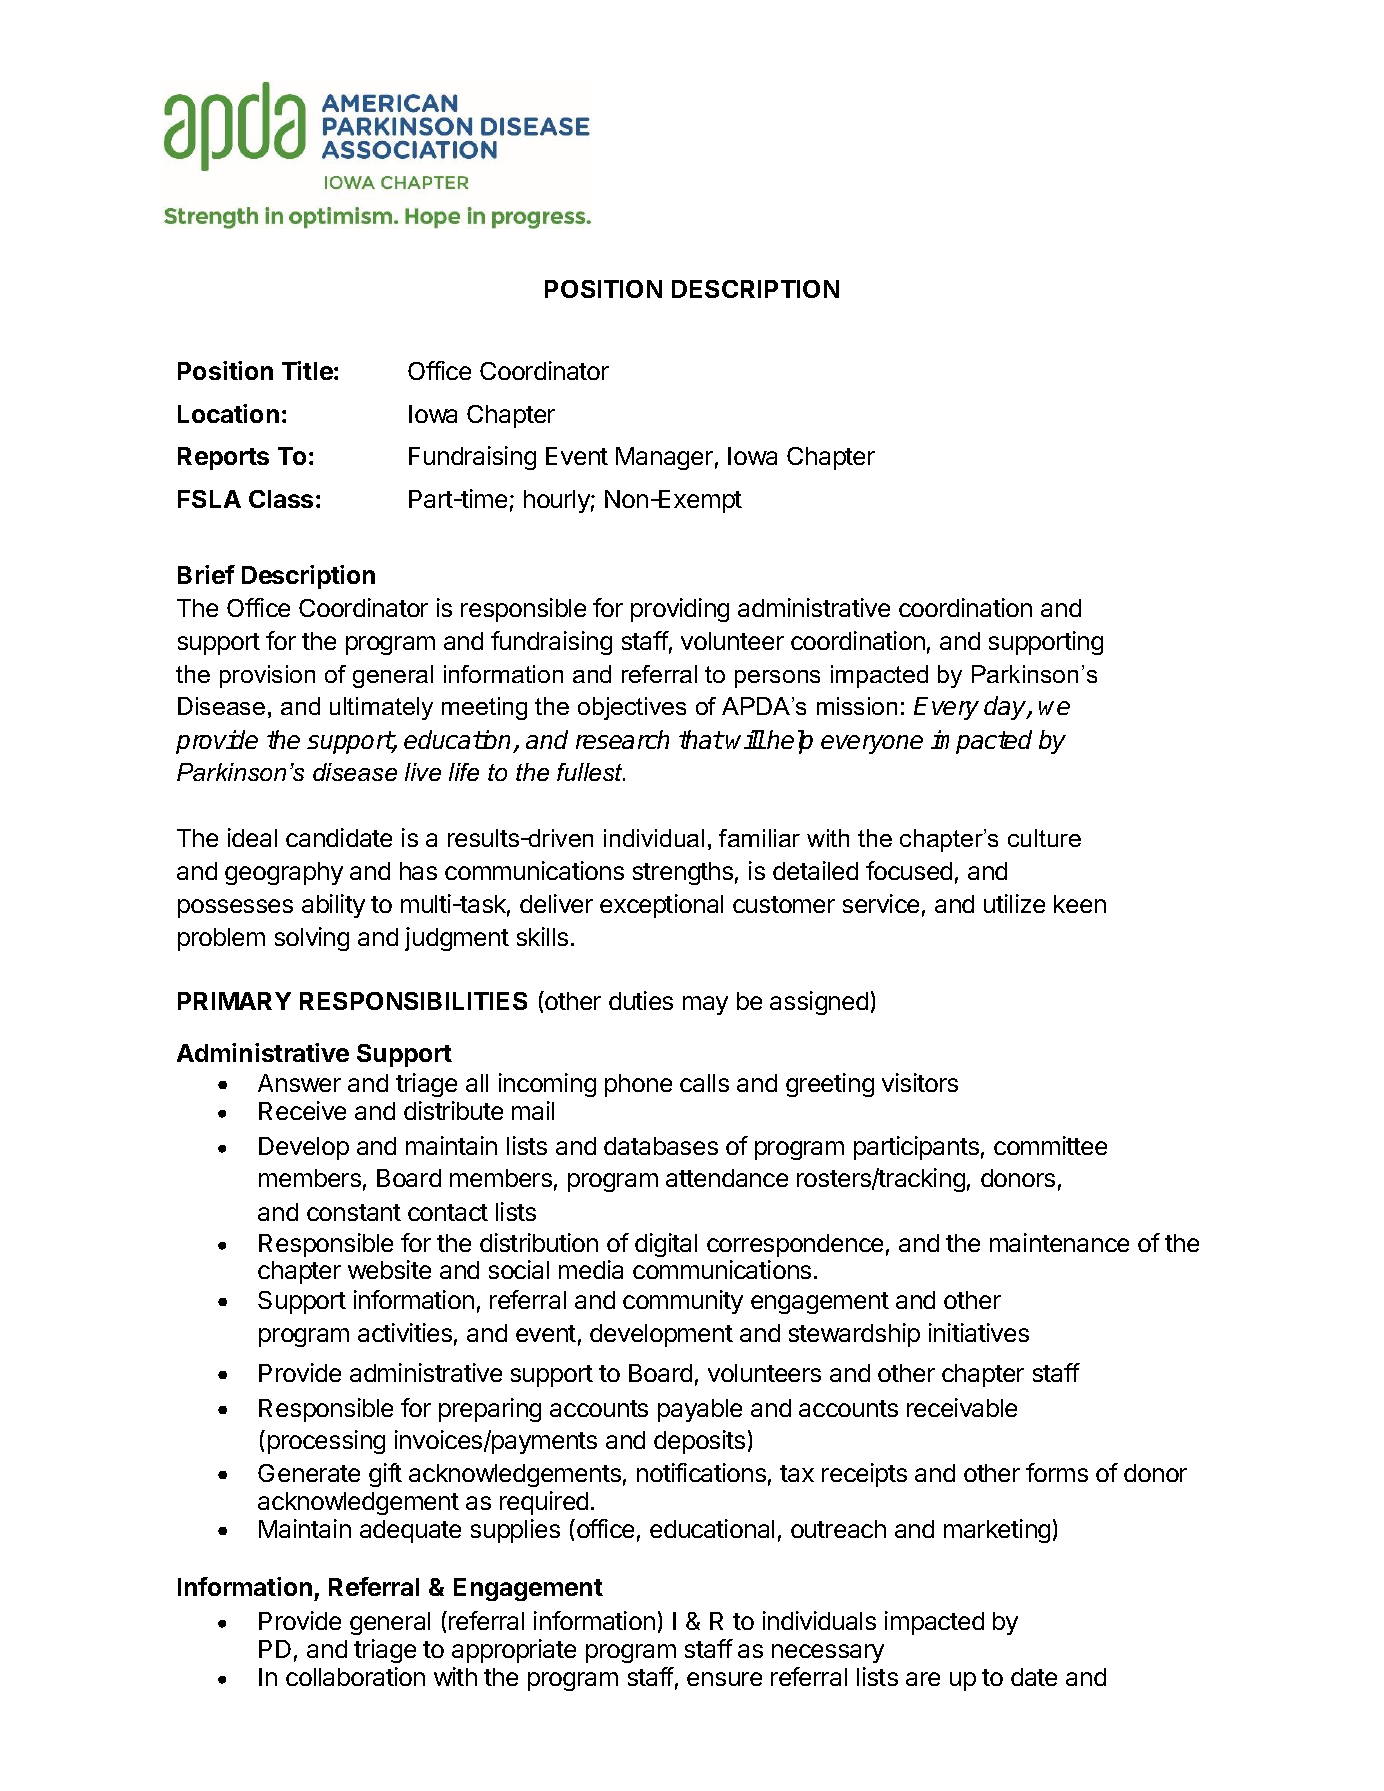 This page has width=1384, height=1791. I want to click on Class, so click(281, 499).
